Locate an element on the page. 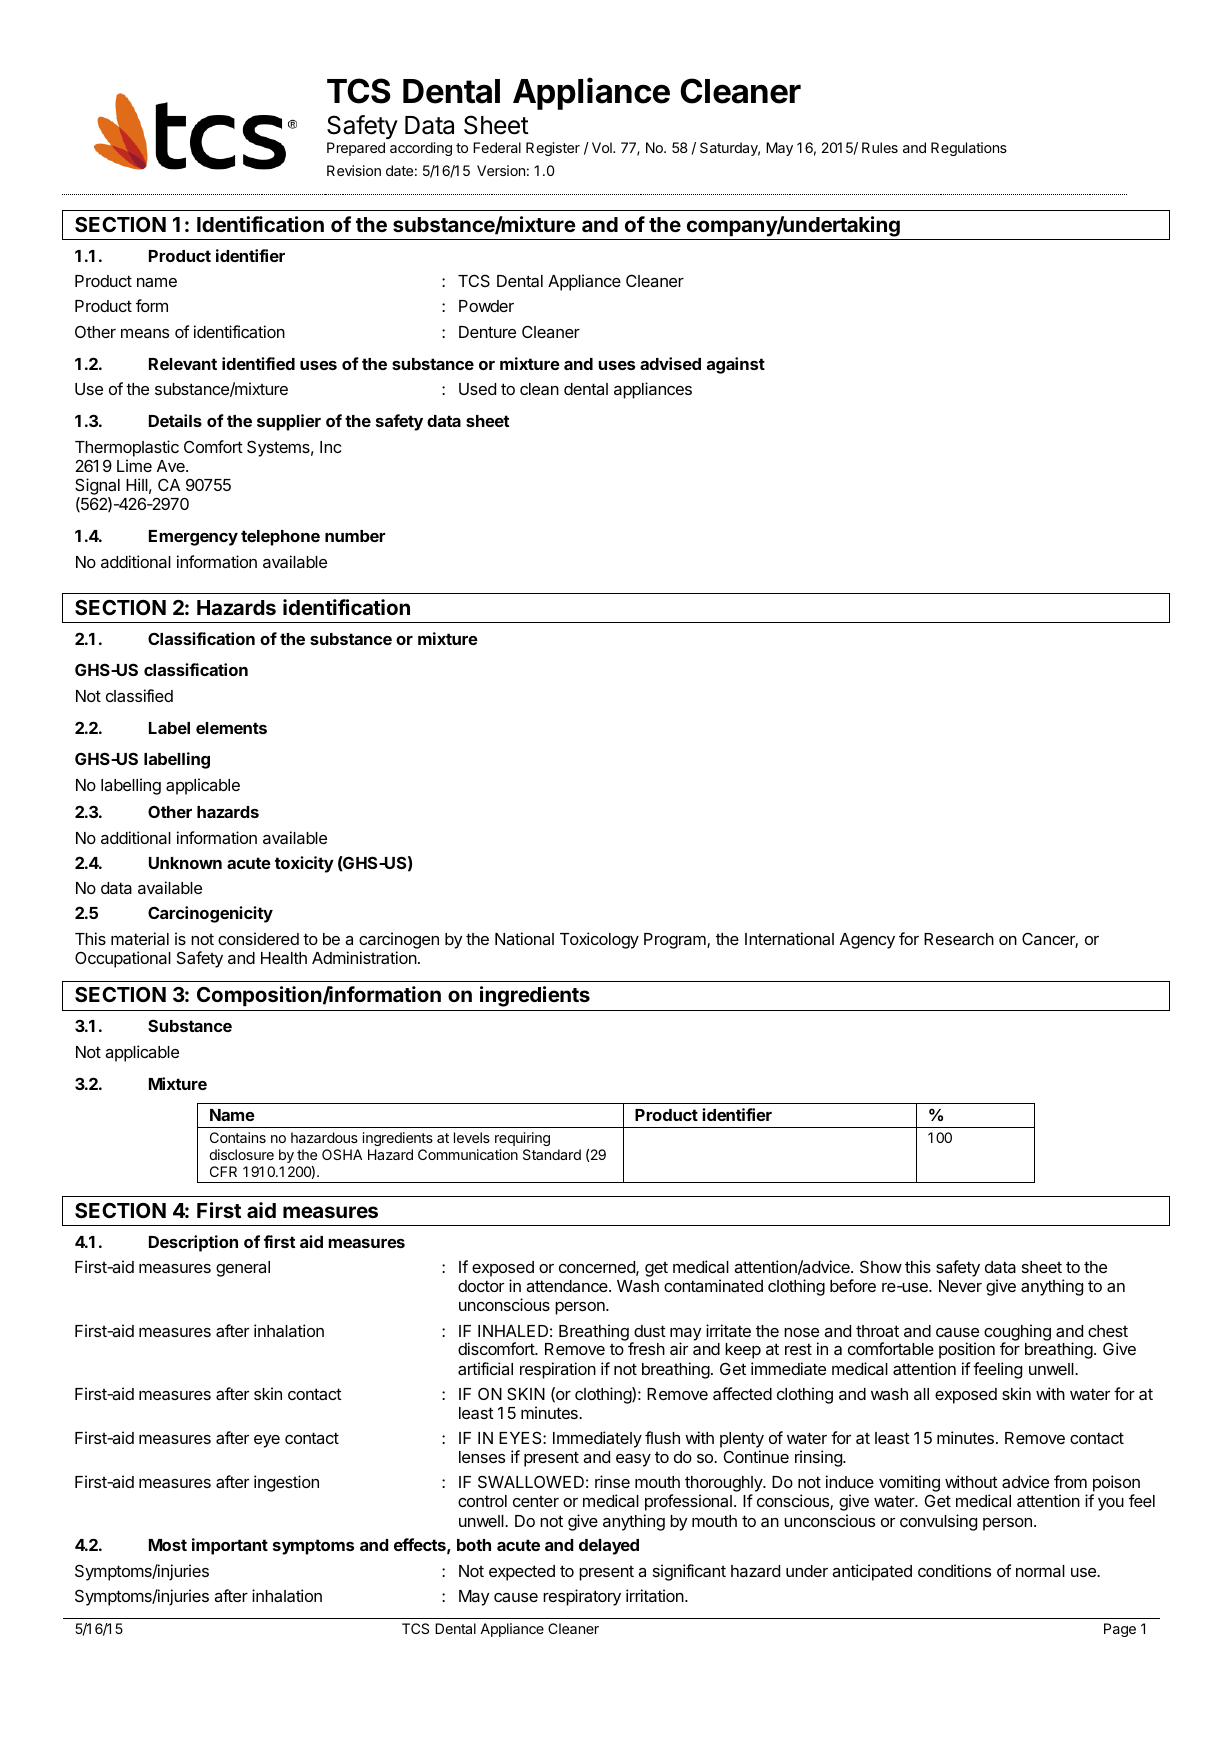  Vol is located at coordinates (603, 147).
